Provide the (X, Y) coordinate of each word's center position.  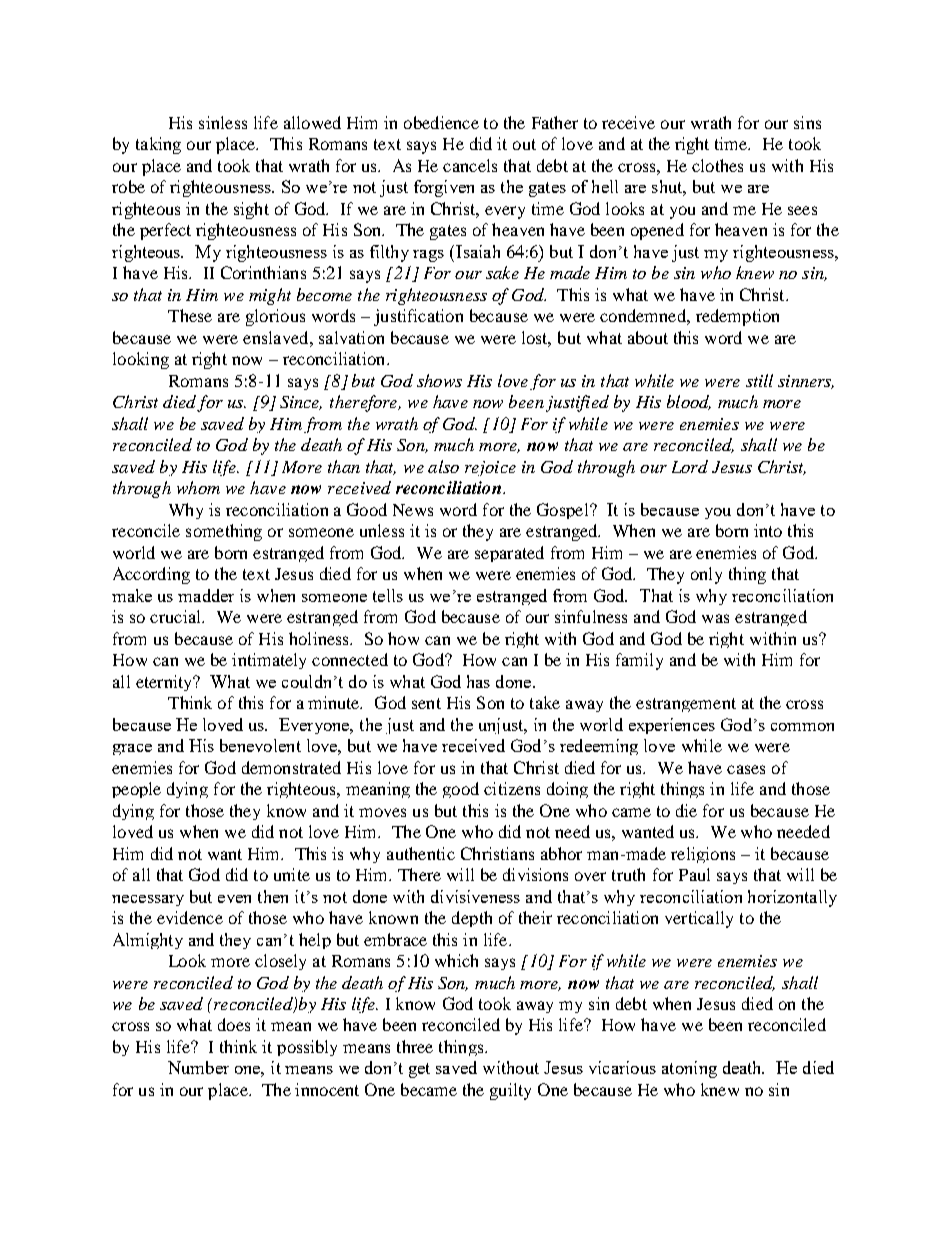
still (759, 380)
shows (439, 380)
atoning (689, 1069)
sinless (223, 122)
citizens (512, 788)
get (419, 1070)
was (715, 618)
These (190, 315)
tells (388, 595)
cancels (470, 165)
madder (206, 595)
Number (198, 1067)
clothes (717, 165)
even (234, 899)
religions (703, 855)
